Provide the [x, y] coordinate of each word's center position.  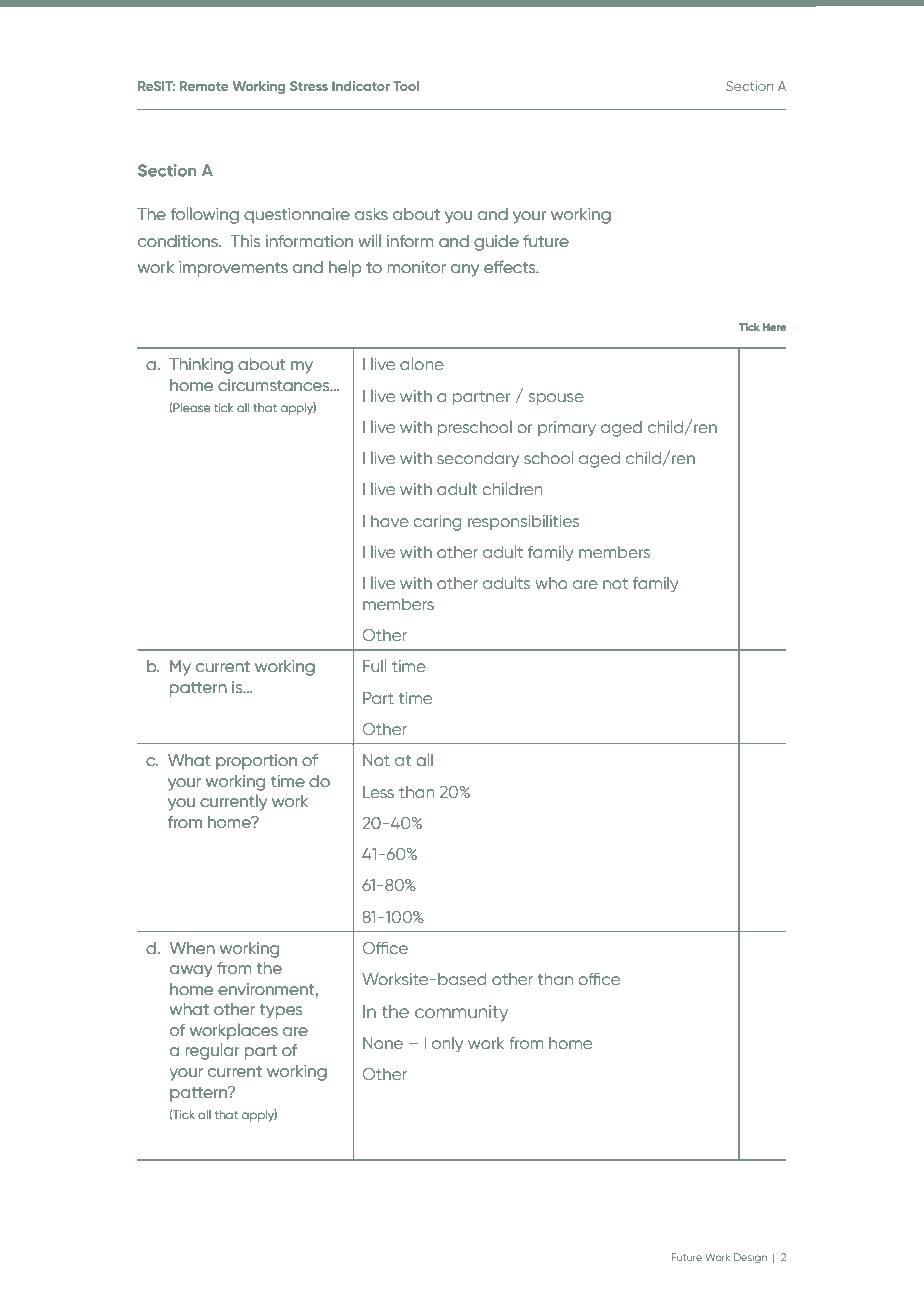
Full [374, 665]
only [447, 1044]
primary [567, 429]
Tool [406, 86]
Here [774, 327]
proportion [256, 762]
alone [422, 363]
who [552, 583]
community [461, 1013]
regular [212, 1051]
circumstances [275, 385]
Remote [204, 86]
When [192, 948]
